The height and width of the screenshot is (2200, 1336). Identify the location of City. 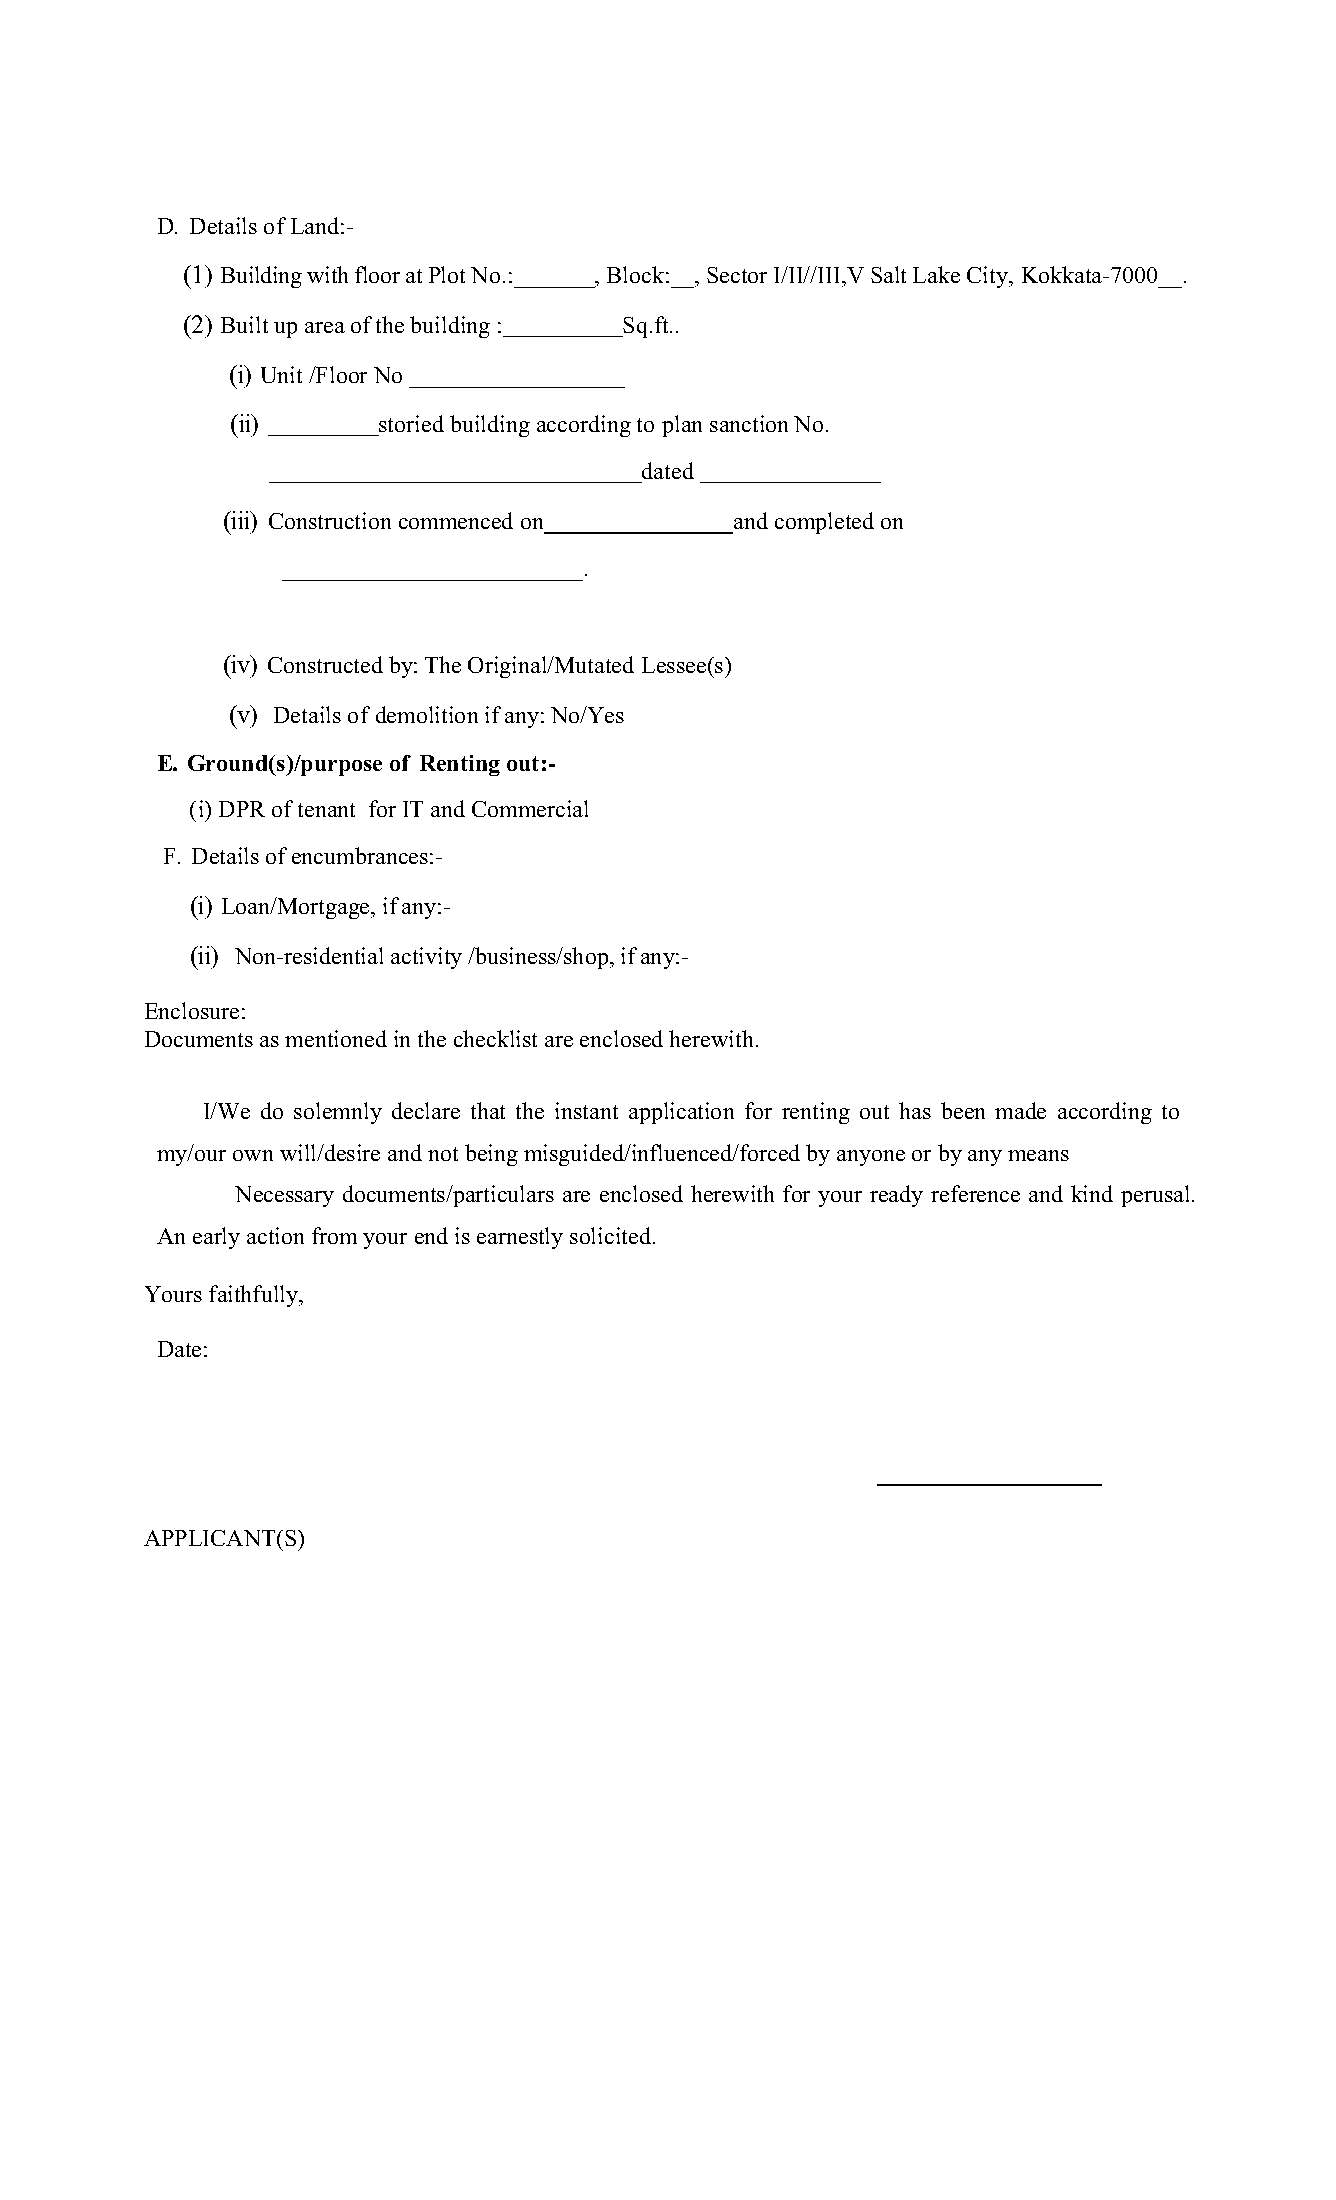
(989, 277).
